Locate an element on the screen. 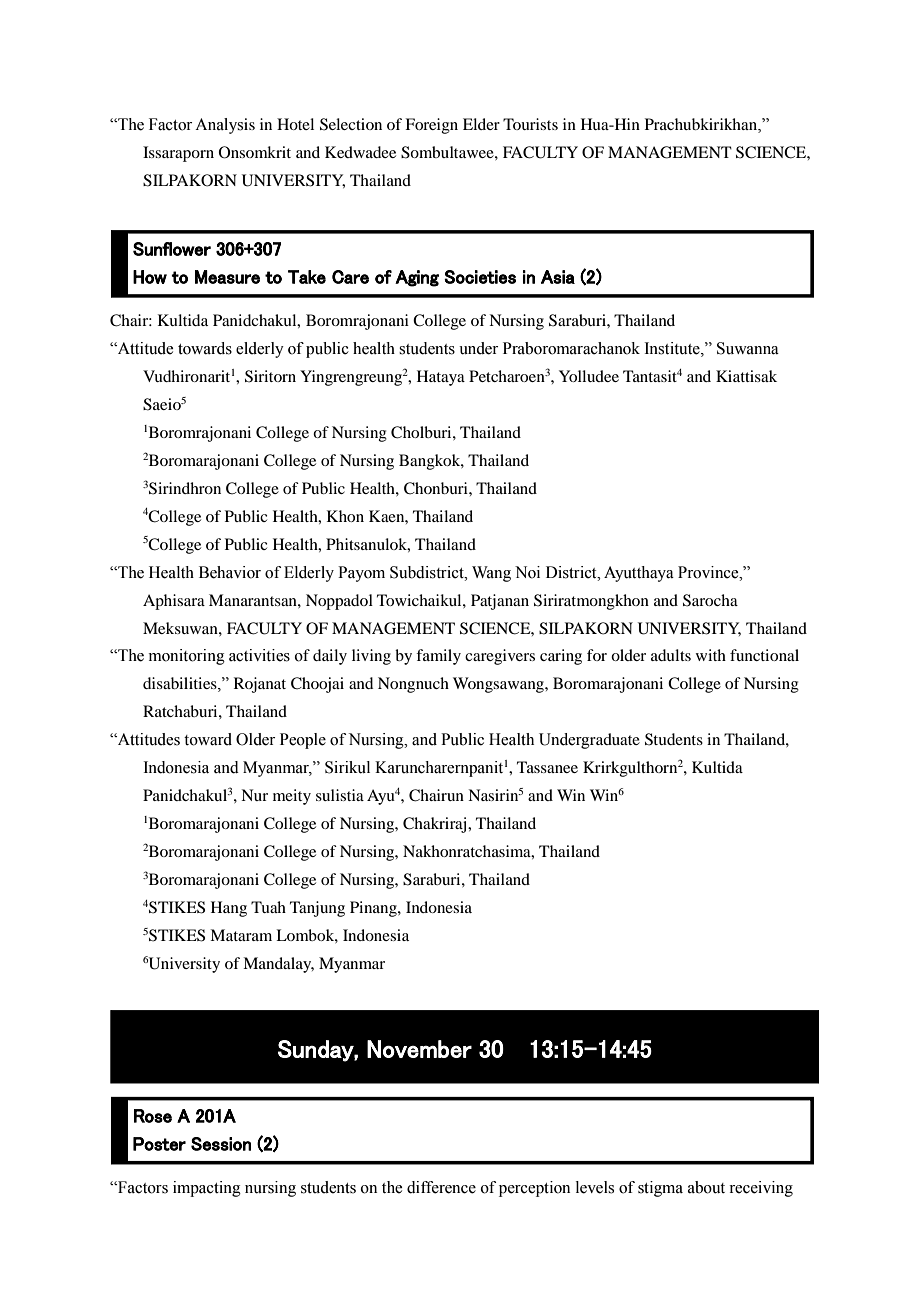  Foreign is located at coordinates (431, 126).
